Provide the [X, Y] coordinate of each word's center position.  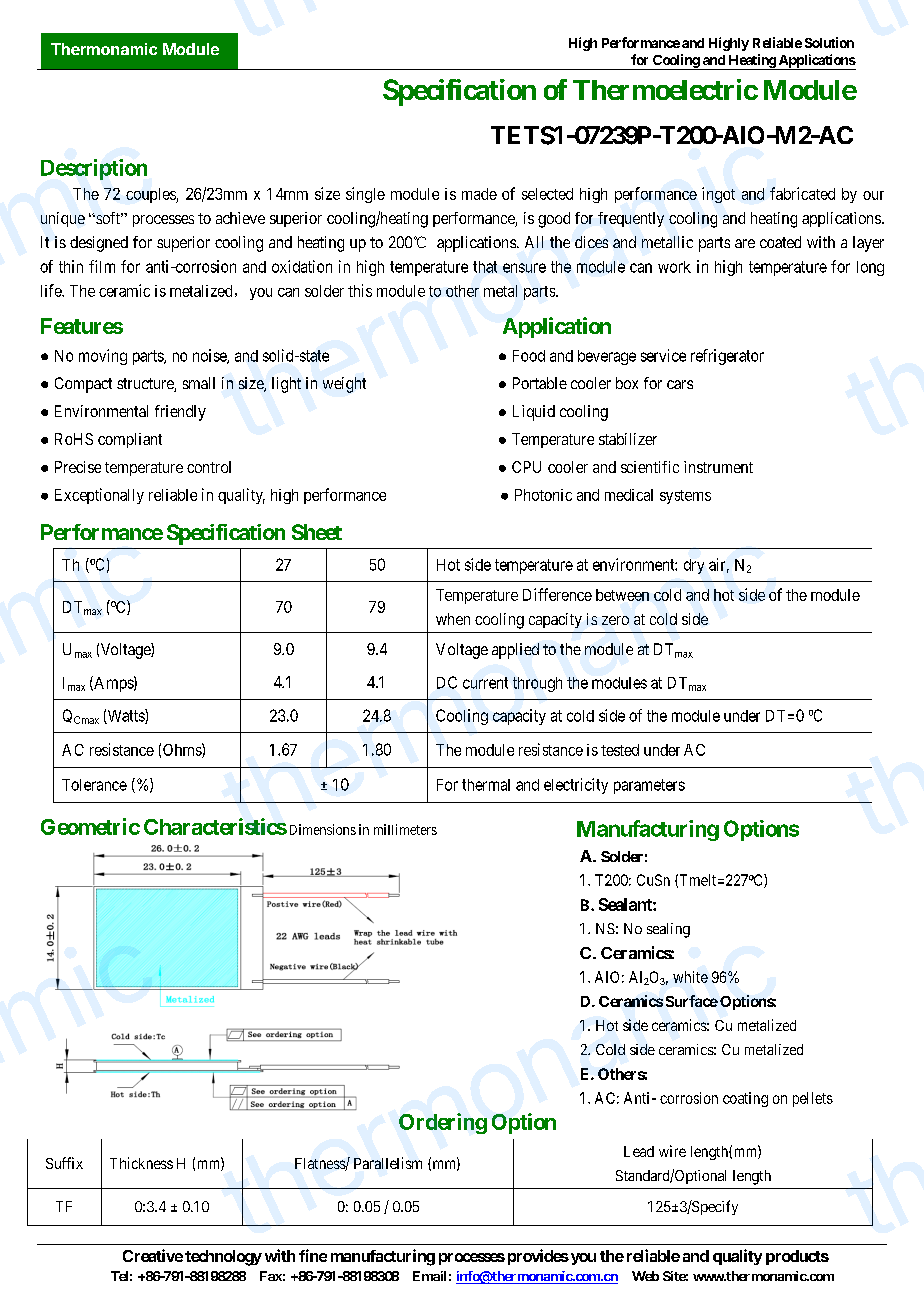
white [690, 977]
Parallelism [388, 1163]
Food [529, 356]
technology [223, 1258]
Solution [829, 42]
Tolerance [94, 785]
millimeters [405, 829]
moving [103, 357]
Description [94, 169]
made [479, 194]
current [485, 683]
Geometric [90, 826]
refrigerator [727, 357]
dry [694, 566]
